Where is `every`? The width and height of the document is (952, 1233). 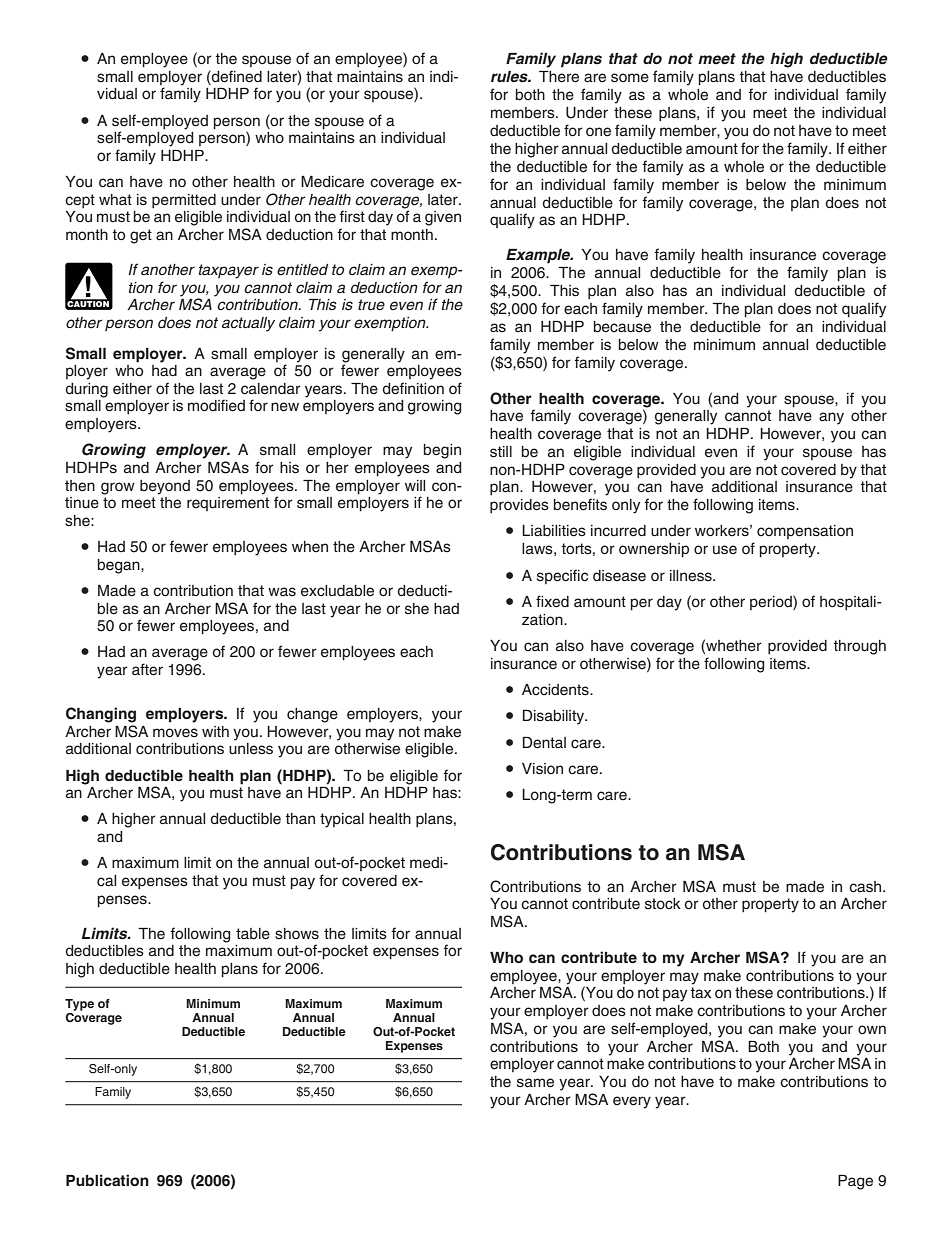 every is located at coordinates (632, 1102).
